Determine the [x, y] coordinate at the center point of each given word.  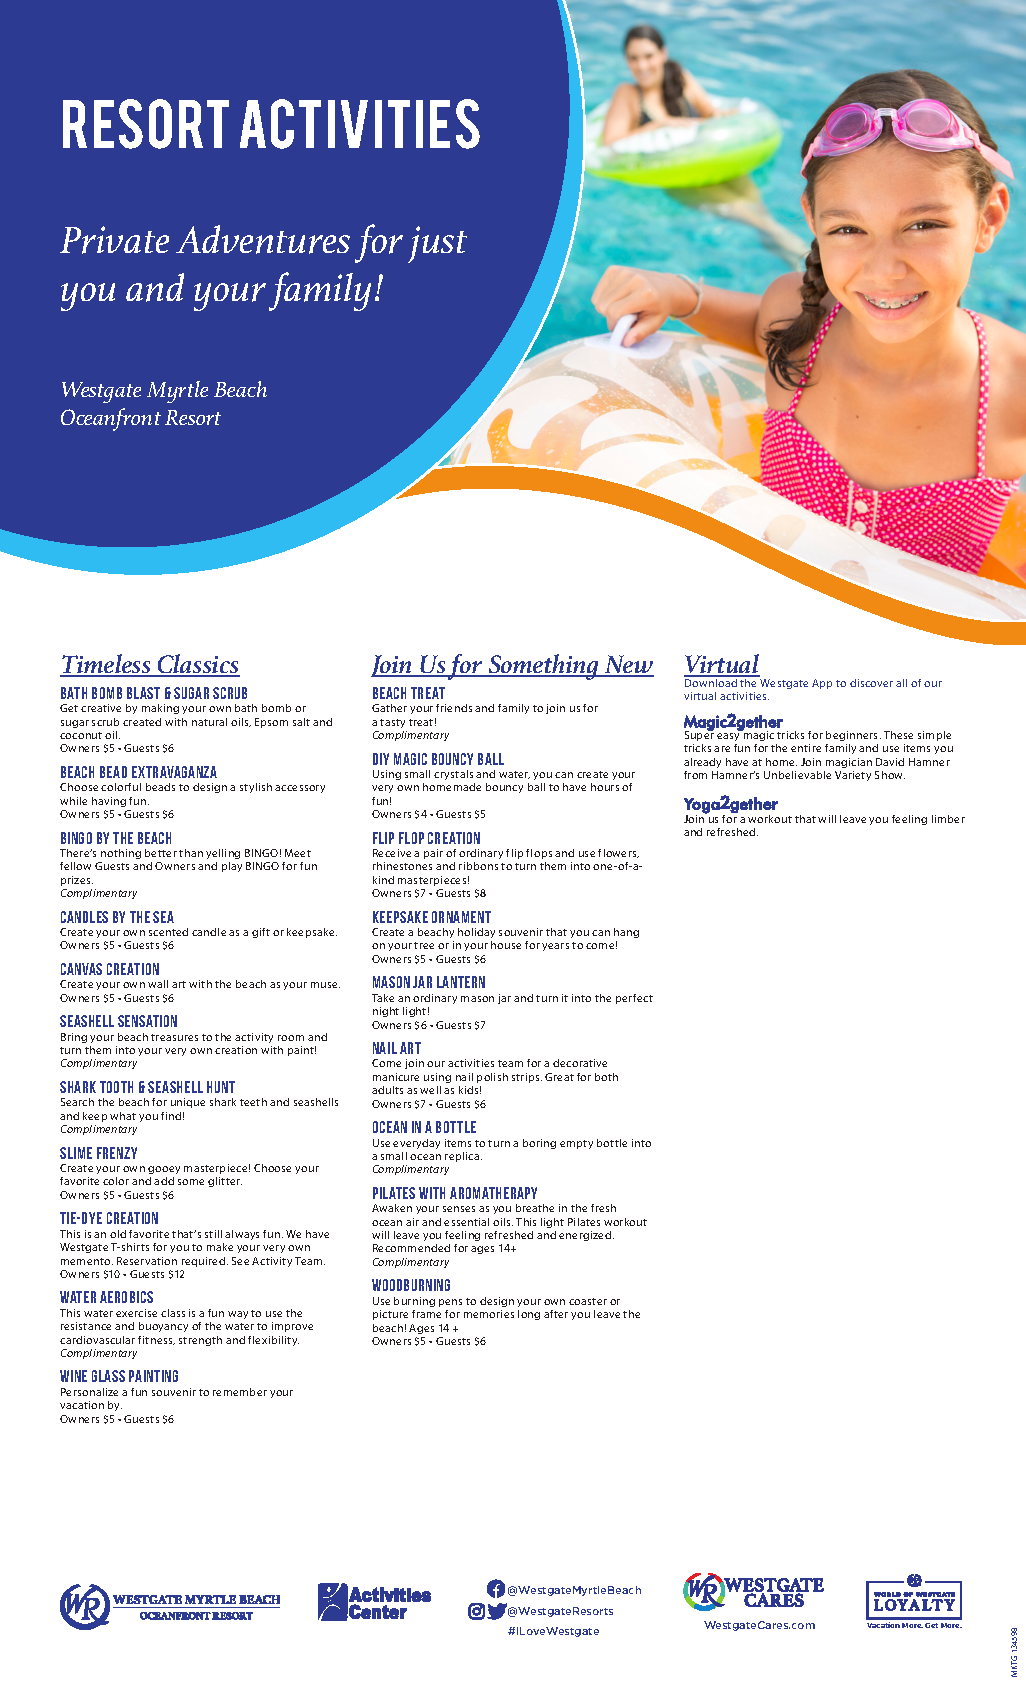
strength [200, 1341]
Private [114, 240]
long [529, 1315]
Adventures [263, 239]
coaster [588, 1301]
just [437, 244]
